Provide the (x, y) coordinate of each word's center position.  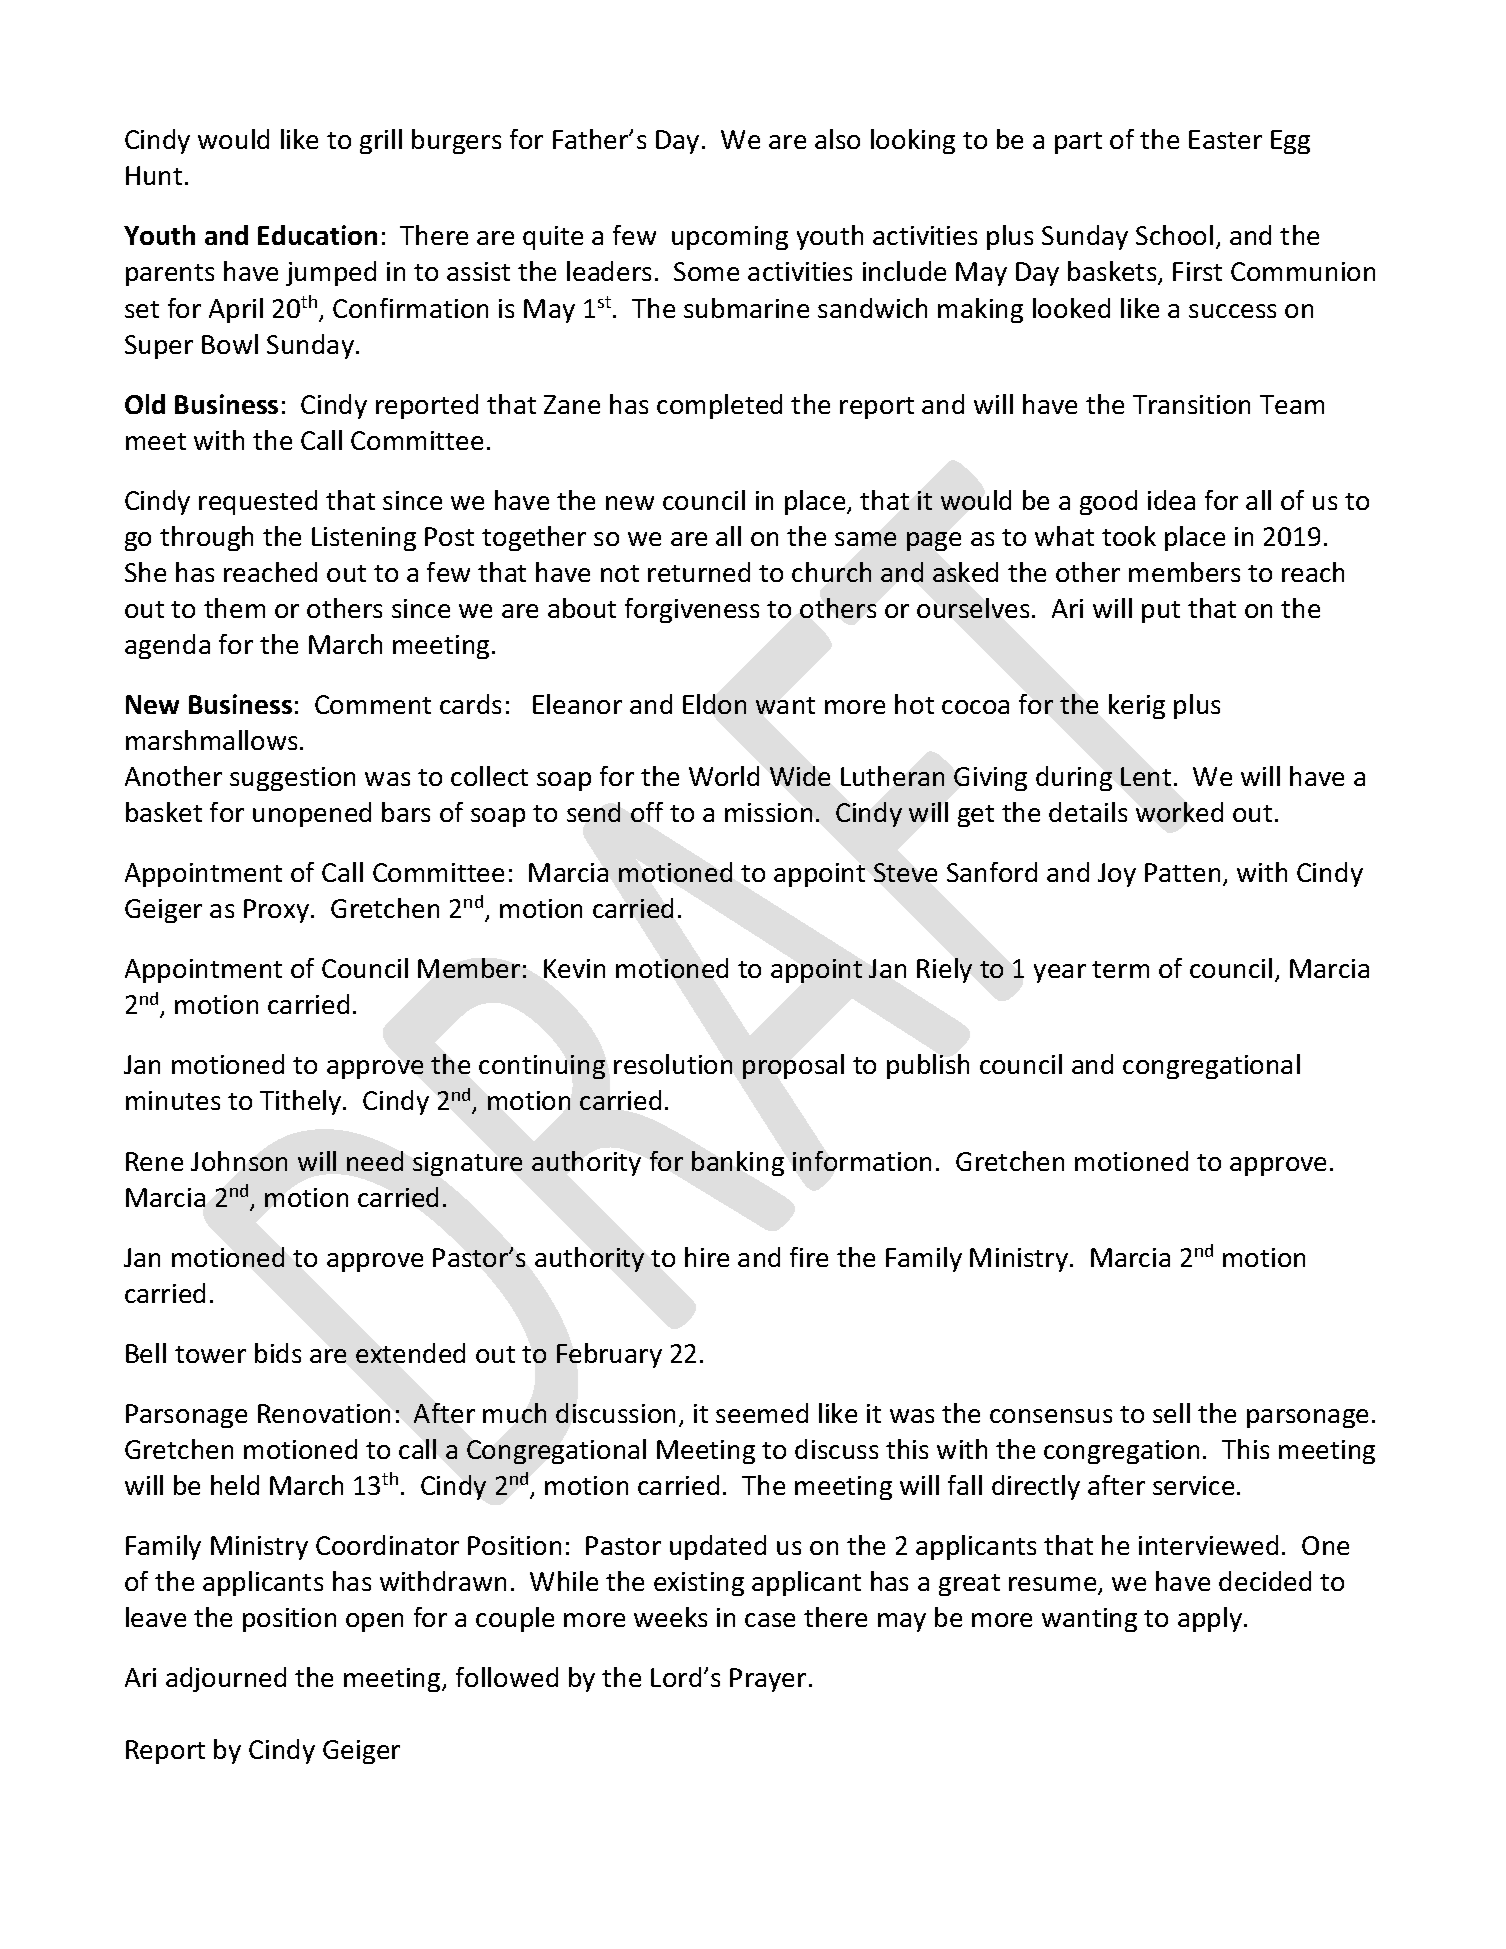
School (1174, 235)
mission (768, 812)
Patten (1182, 872)
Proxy (278, 911)
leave (156, 1617)
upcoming (730, 238)
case (770, 1620)
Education (317, 235)
